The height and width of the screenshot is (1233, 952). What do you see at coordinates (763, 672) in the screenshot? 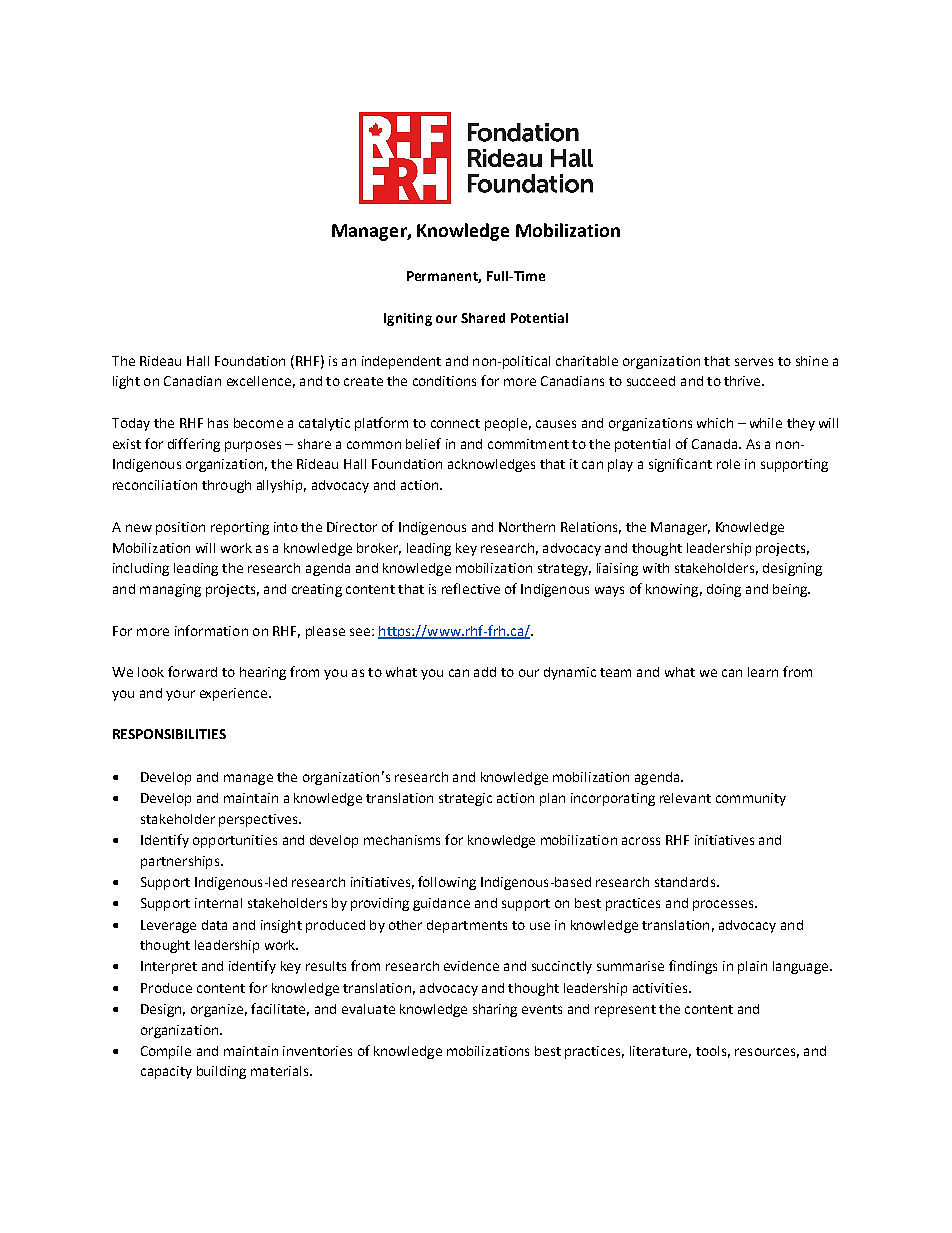
I see `learn` at bounding box center [763, 672].
